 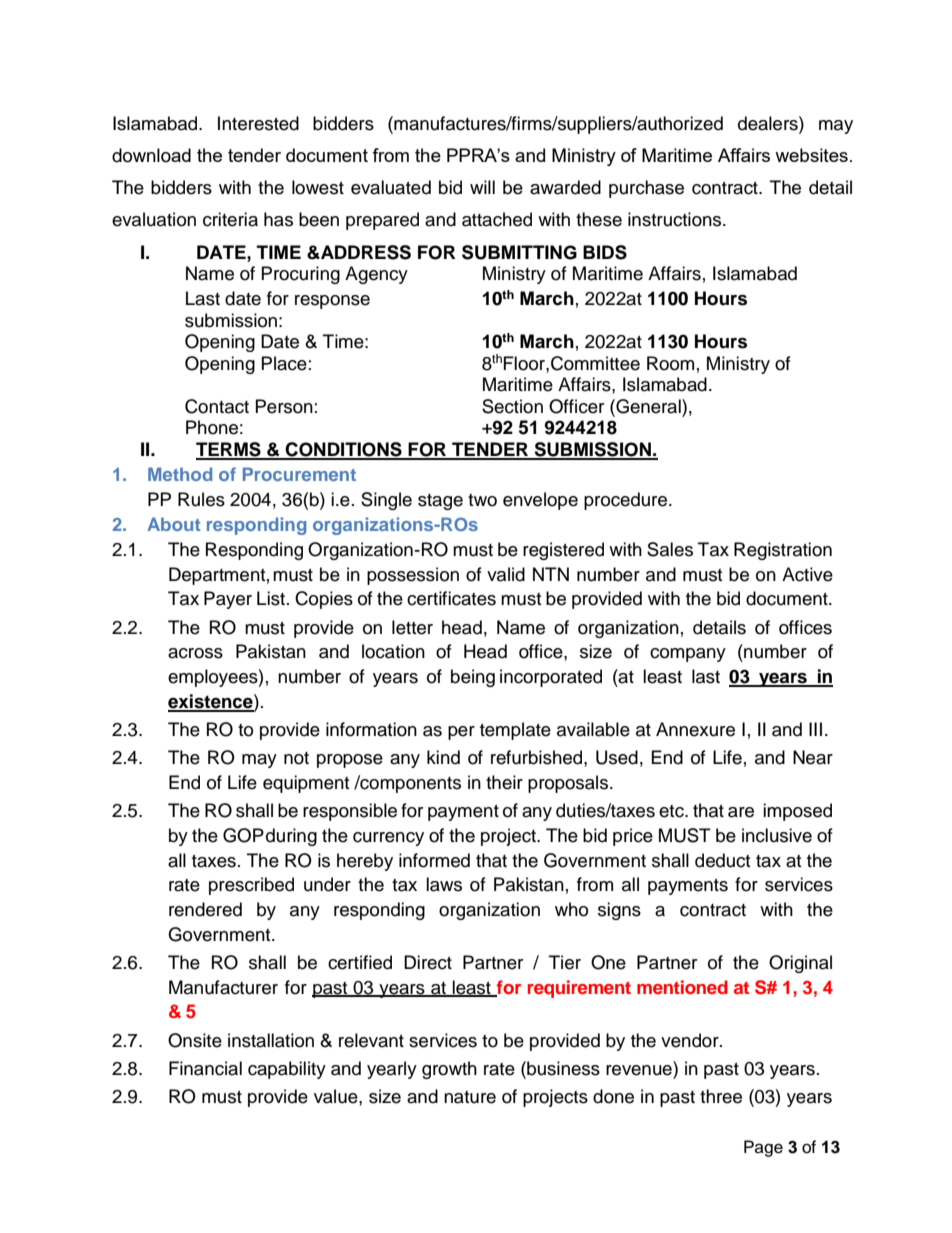 I want to click on two, so click(x=482, y=500).
